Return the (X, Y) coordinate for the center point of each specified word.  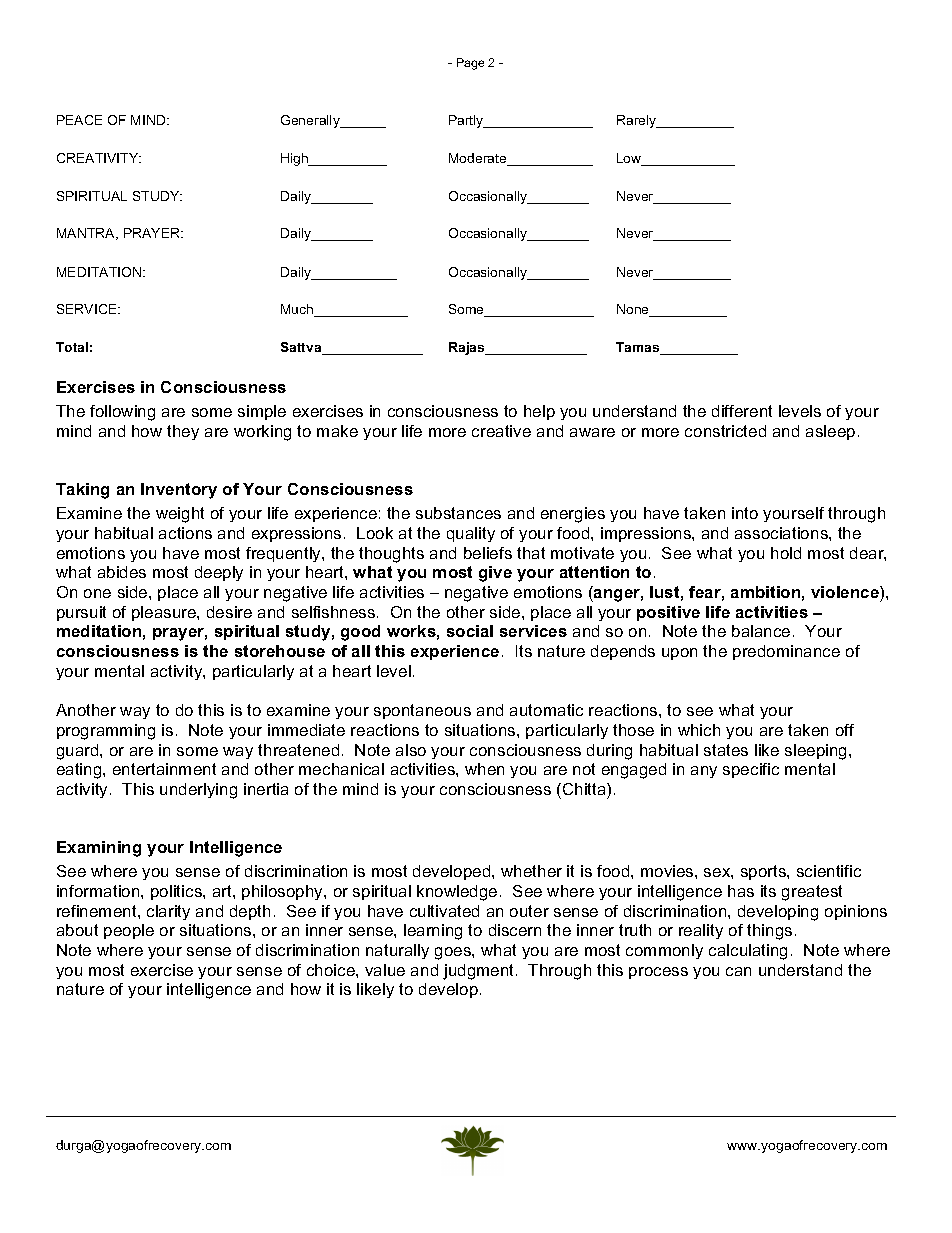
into (745, 513)
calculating (748, 952)
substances (458, 513)
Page (470, 64)
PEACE (79, 120)
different (742, 411)
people (129, 931)
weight (180, 515)
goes (454, 953)
